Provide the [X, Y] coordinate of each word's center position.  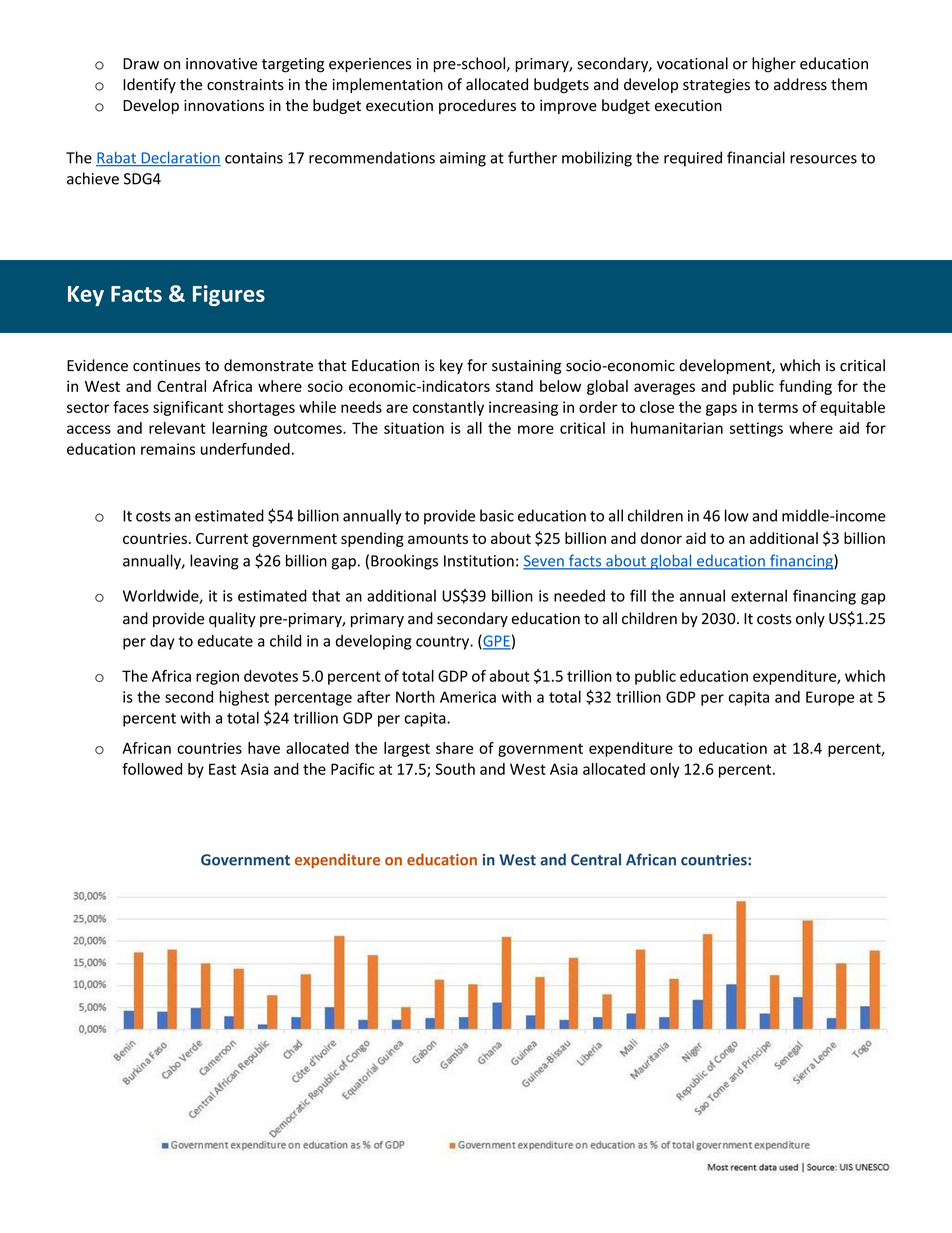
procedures [477, 106]
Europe [830, 698]
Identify [149, 85]
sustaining [526, 367]
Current [222, 538]
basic [497, 515]
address [800, 84]
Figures [229, 295]
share [454, 748]
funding [805, 387]
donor [661, 538]
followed [152, 769]
